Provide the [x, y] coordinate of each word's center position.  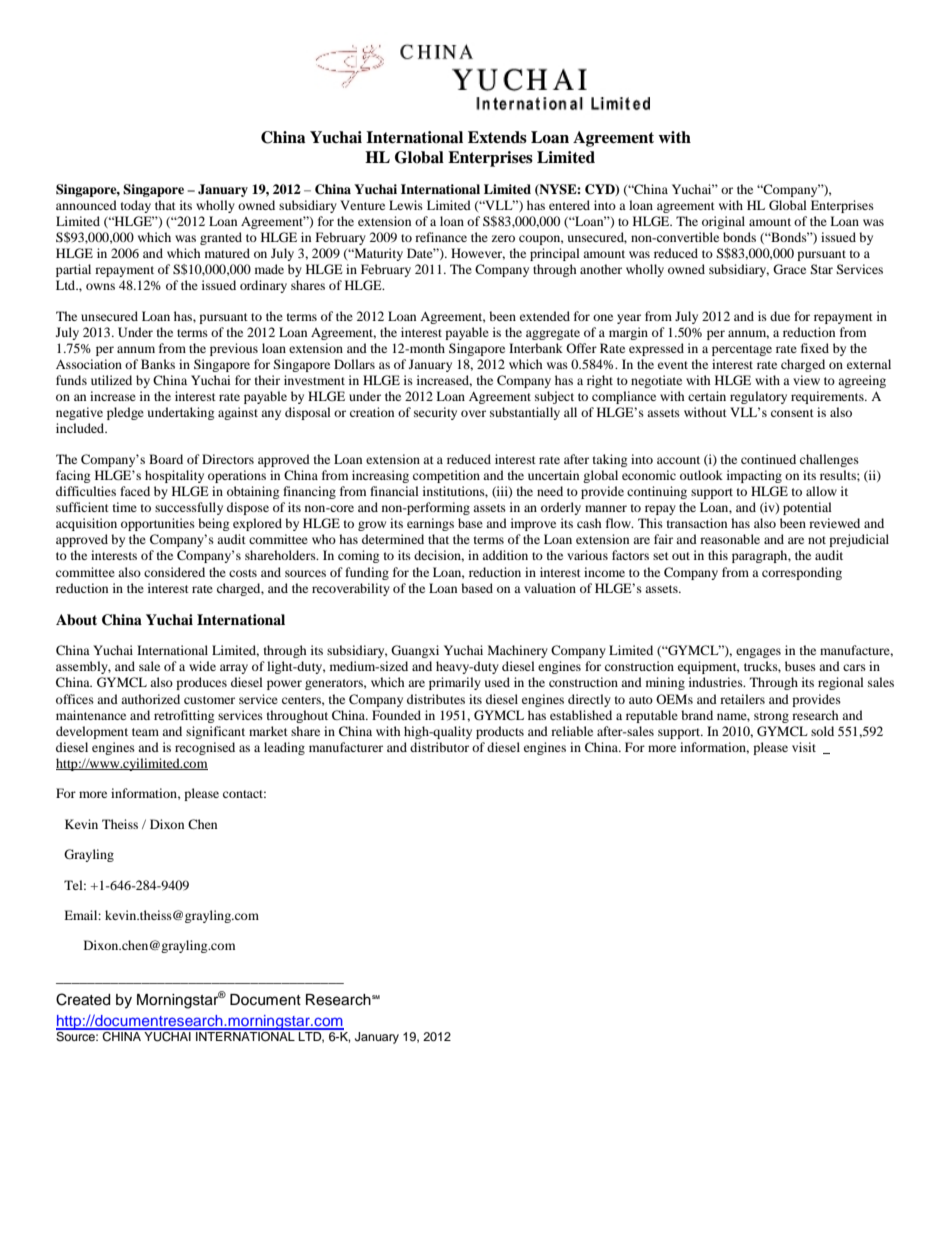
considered [174, 572]
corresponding [802, 573]
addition [505, 555]
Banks [158, 364]
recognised [205, 748]
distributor [439, 747]
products [500, 732]
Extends [497, 137]
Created [83, 999]
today [136, 206]
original [723, 222]
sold [822, 731]
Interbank [536, 348]
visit [804, 747]
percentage [742, 350]
